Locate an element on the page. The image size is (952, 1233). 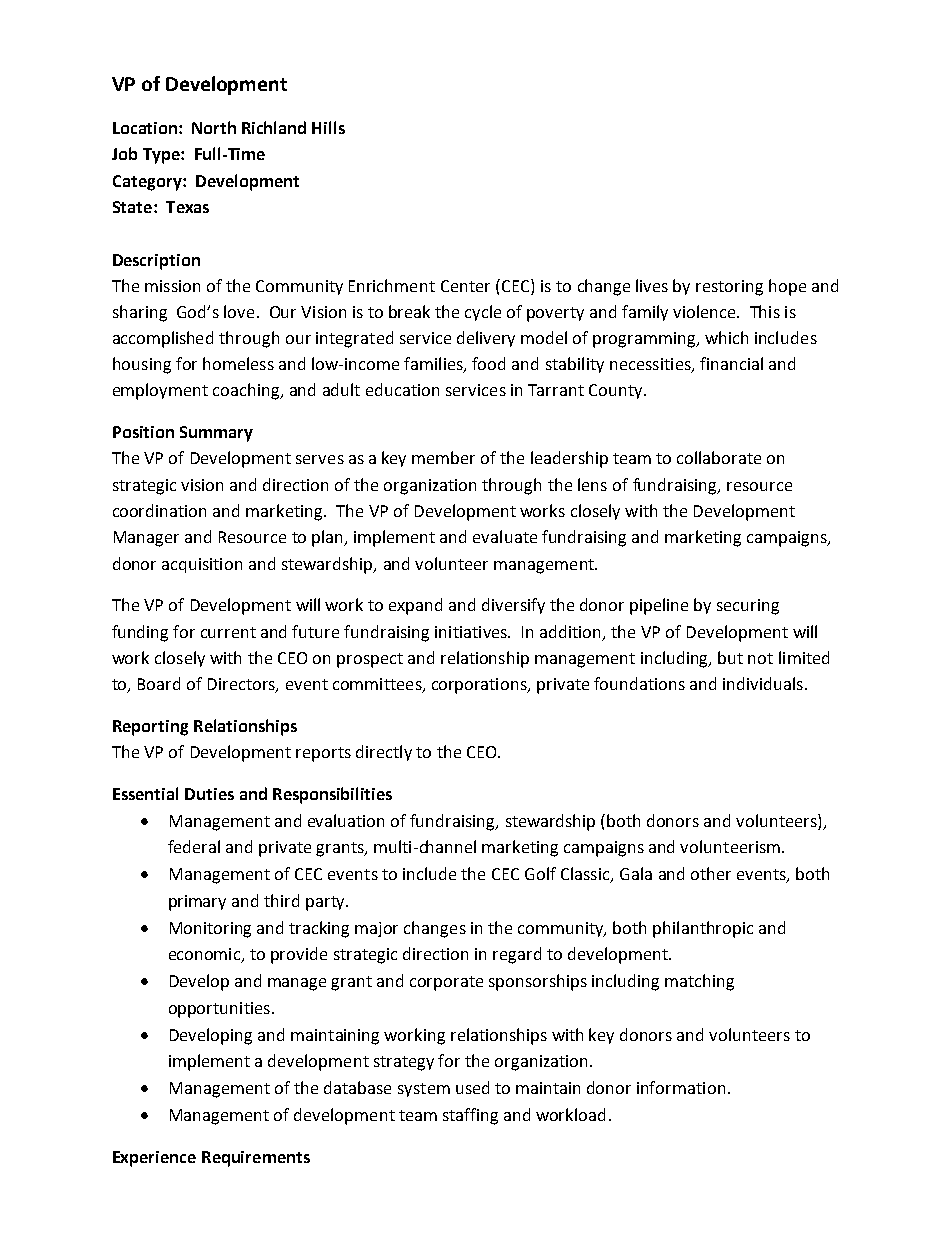
Requirements is located at coordinates (256, 1159).
